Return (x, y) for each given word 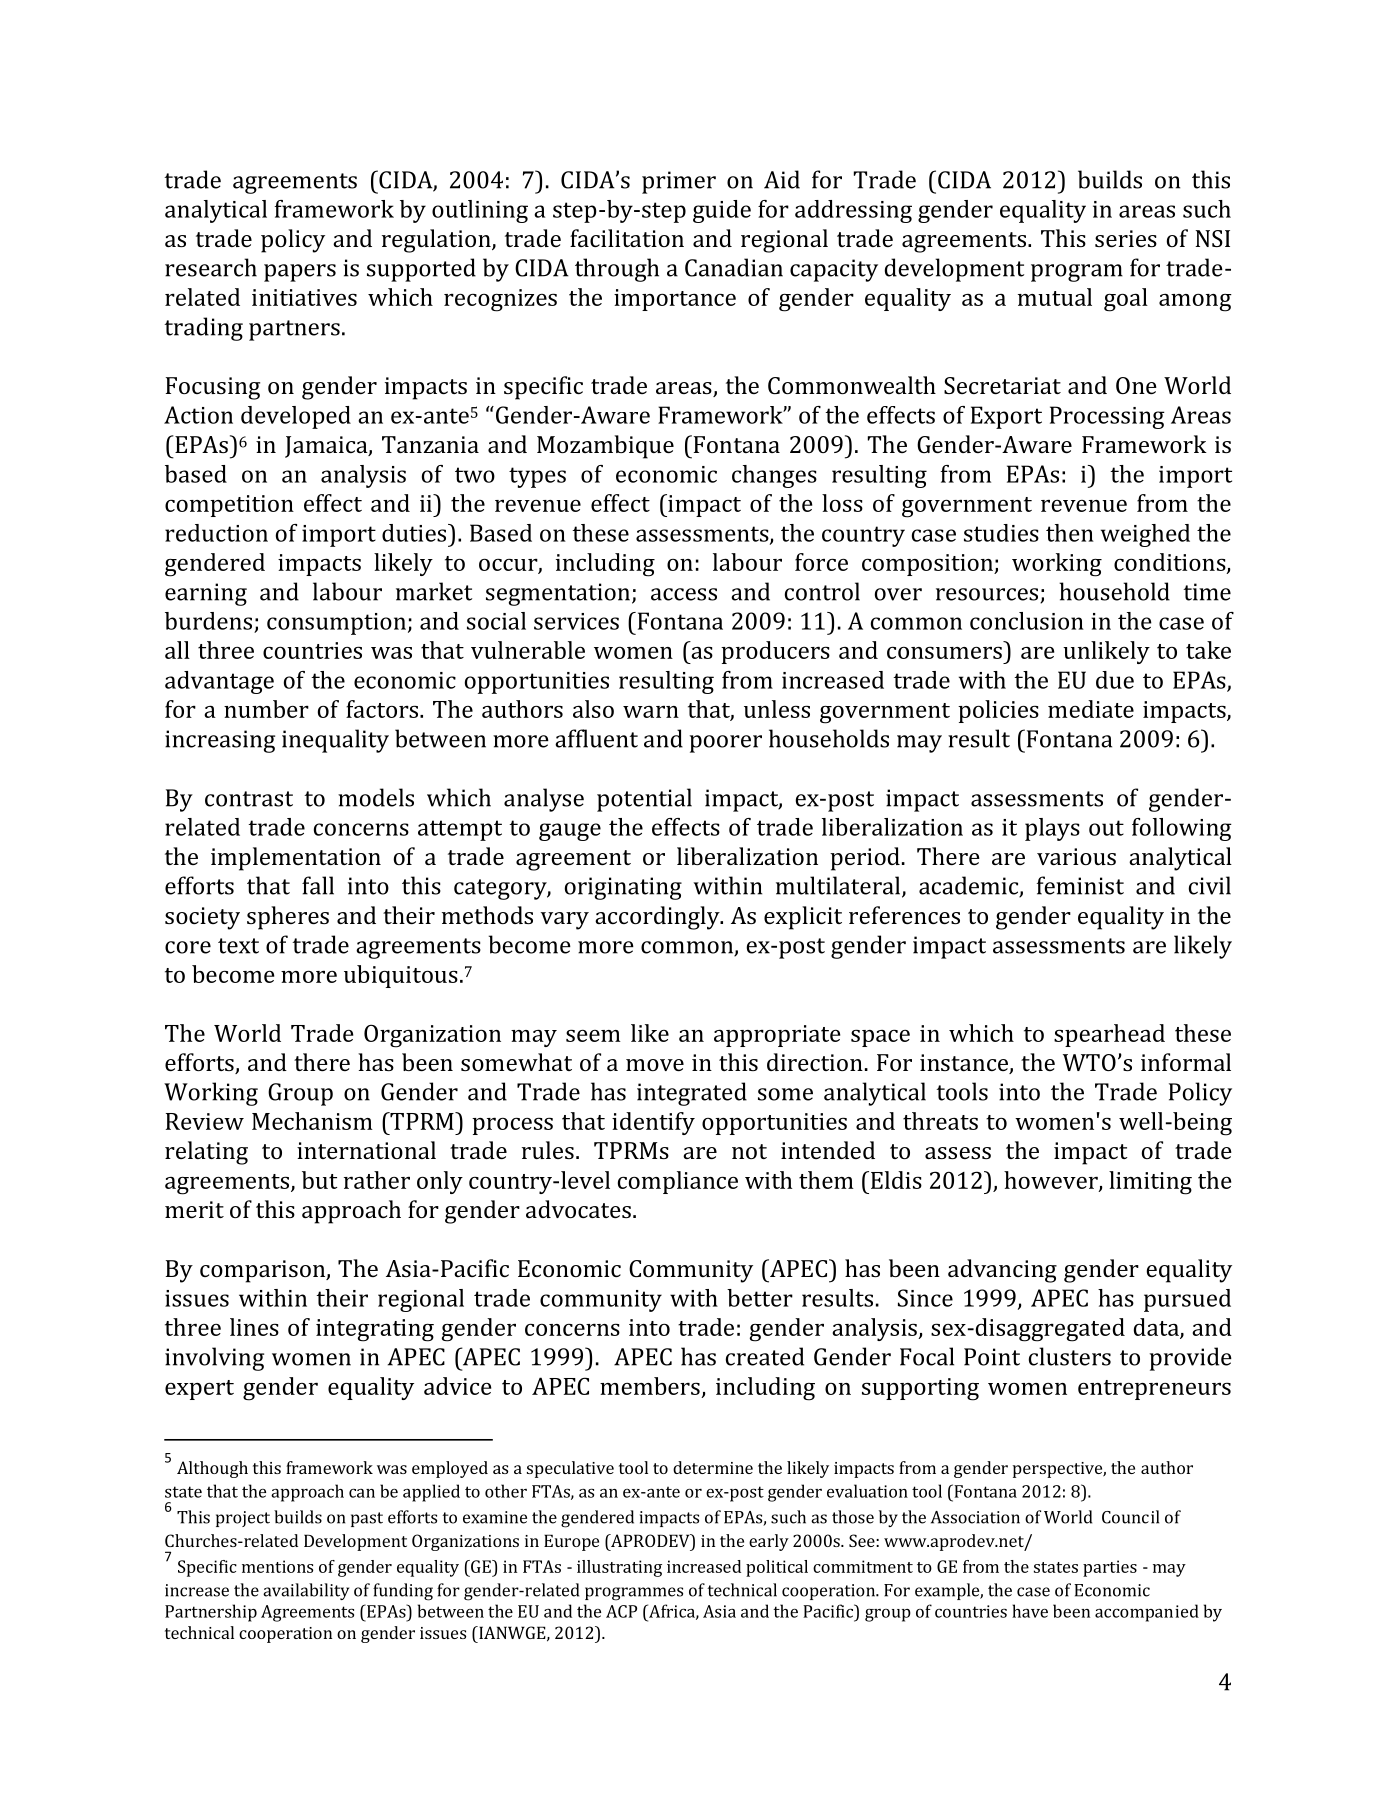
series (1126, 238)
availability (306, 1591)
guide (722, 211)
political (777, 1568)
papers (300, 273)
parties (1110, 1568)
